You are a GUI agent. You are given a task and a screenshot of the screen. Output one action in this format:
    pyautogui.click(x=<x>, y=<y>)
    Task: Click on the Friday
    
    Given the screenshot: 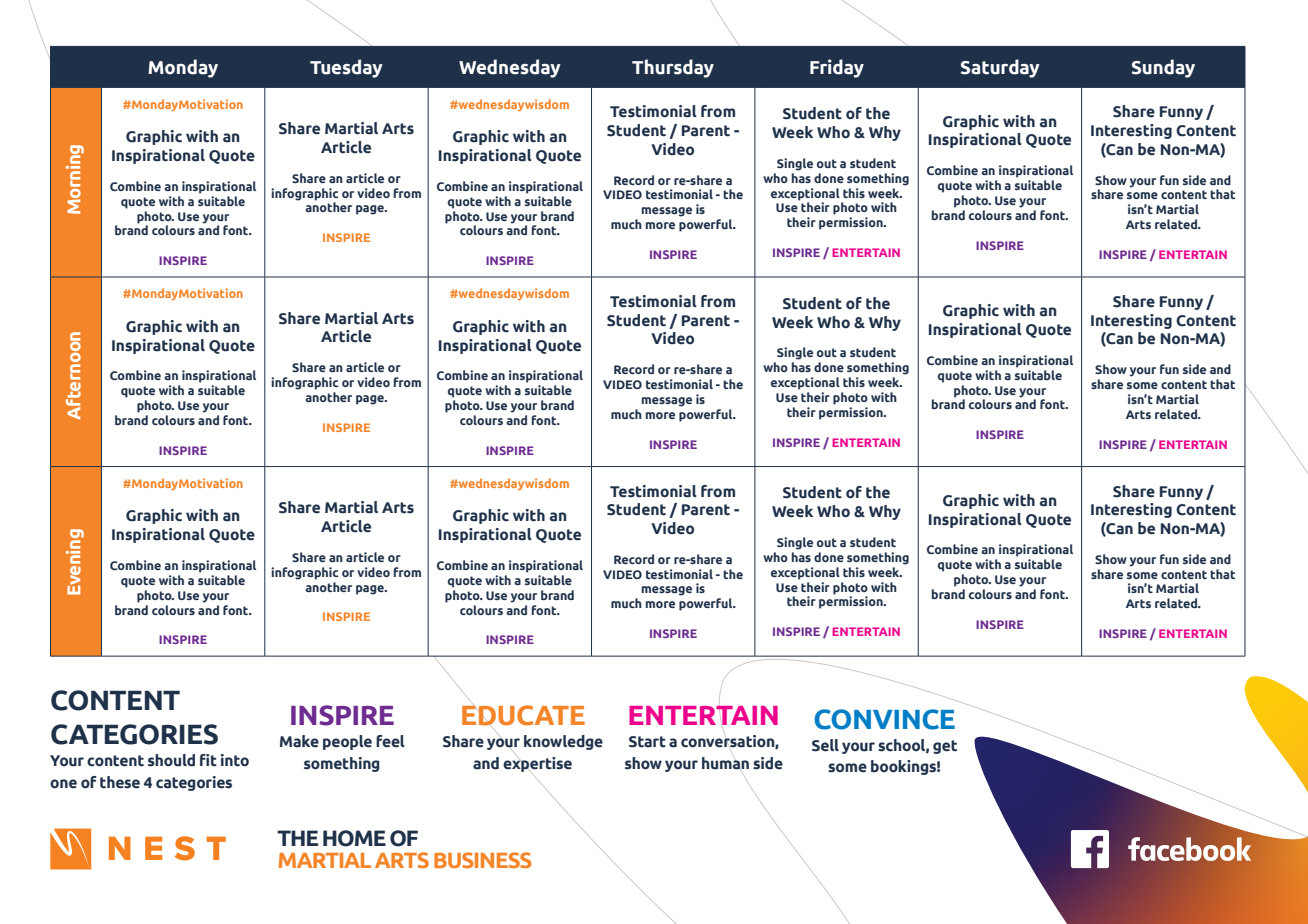 What is the action you would take?
    pyautogui.click(x=837, y=68)
